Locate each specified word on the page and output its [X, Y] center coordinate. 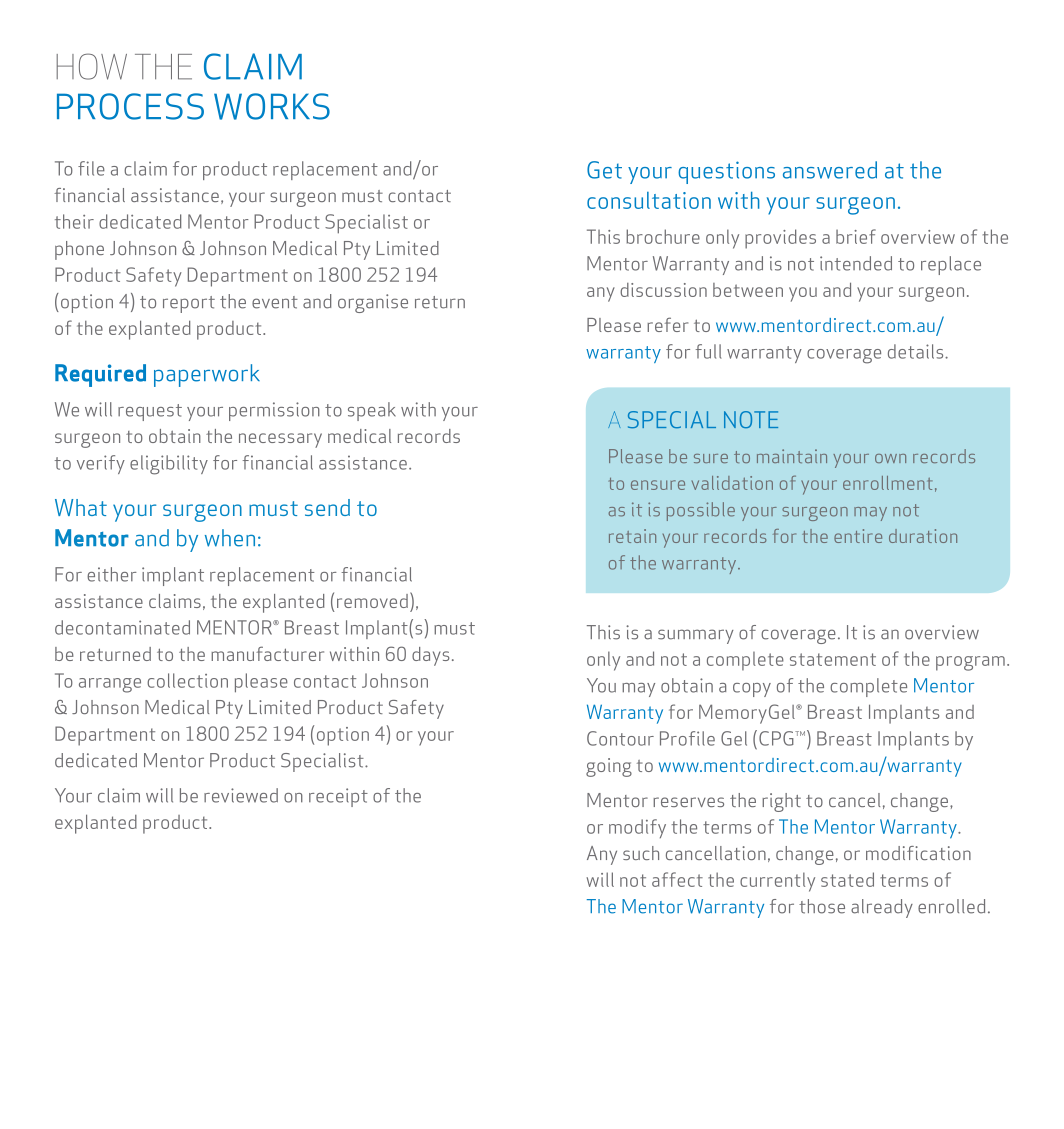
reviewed [241, 795]
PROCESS [130, 106]
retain [632, 536]
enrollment [887, 483]
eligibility [169, 465]
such [641, 853]
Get [604, 170]
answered [830, 170]
